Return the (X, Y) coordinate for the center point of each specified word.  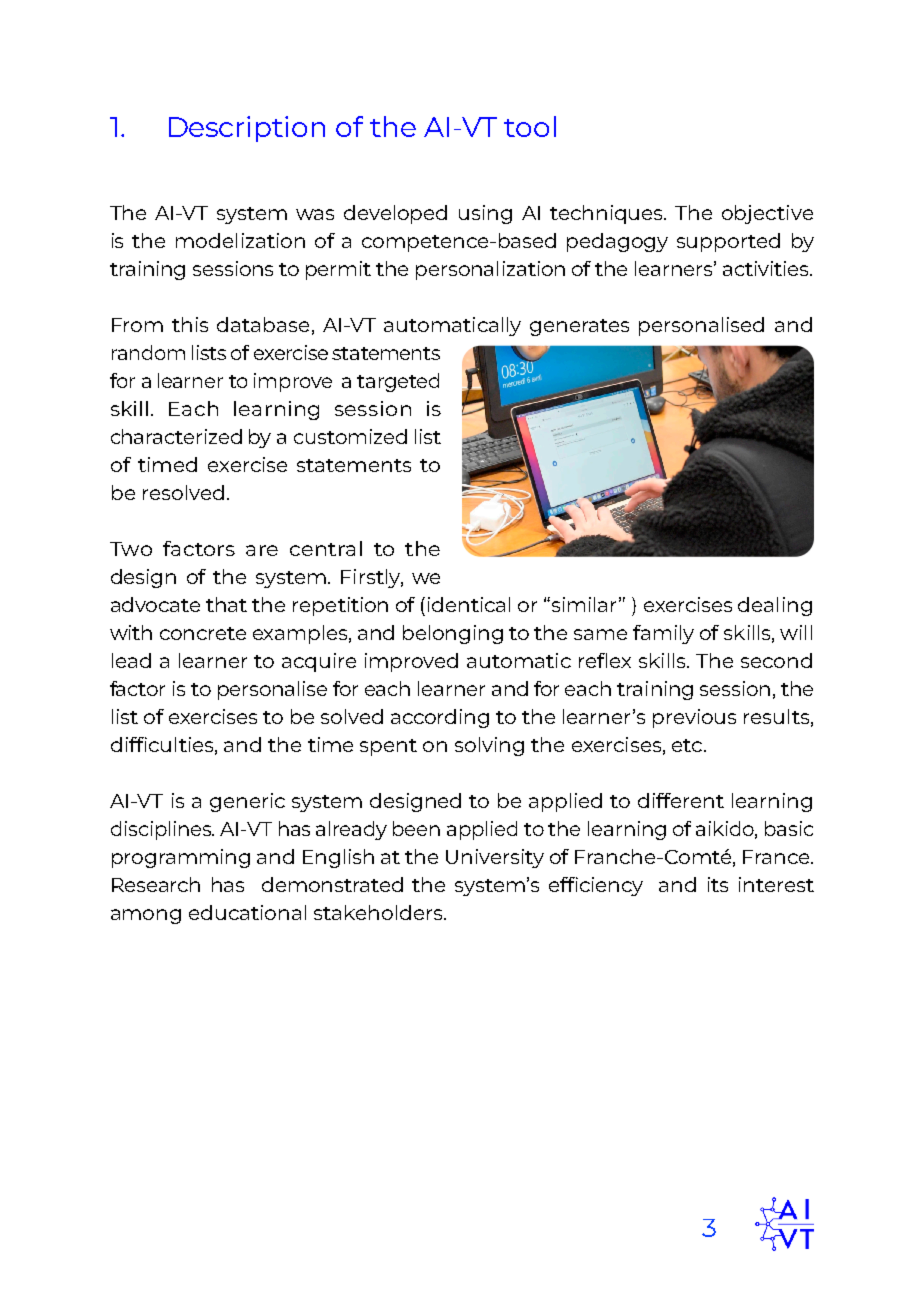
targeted (398, 382)
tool (530, 126)
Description (247, 129)
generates (579, 327)
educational (247, 912)
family (663, 634)
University (495, 858)
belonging (453, 634)
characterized (176, 436)
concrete (203, 633)
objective (767, 214)
